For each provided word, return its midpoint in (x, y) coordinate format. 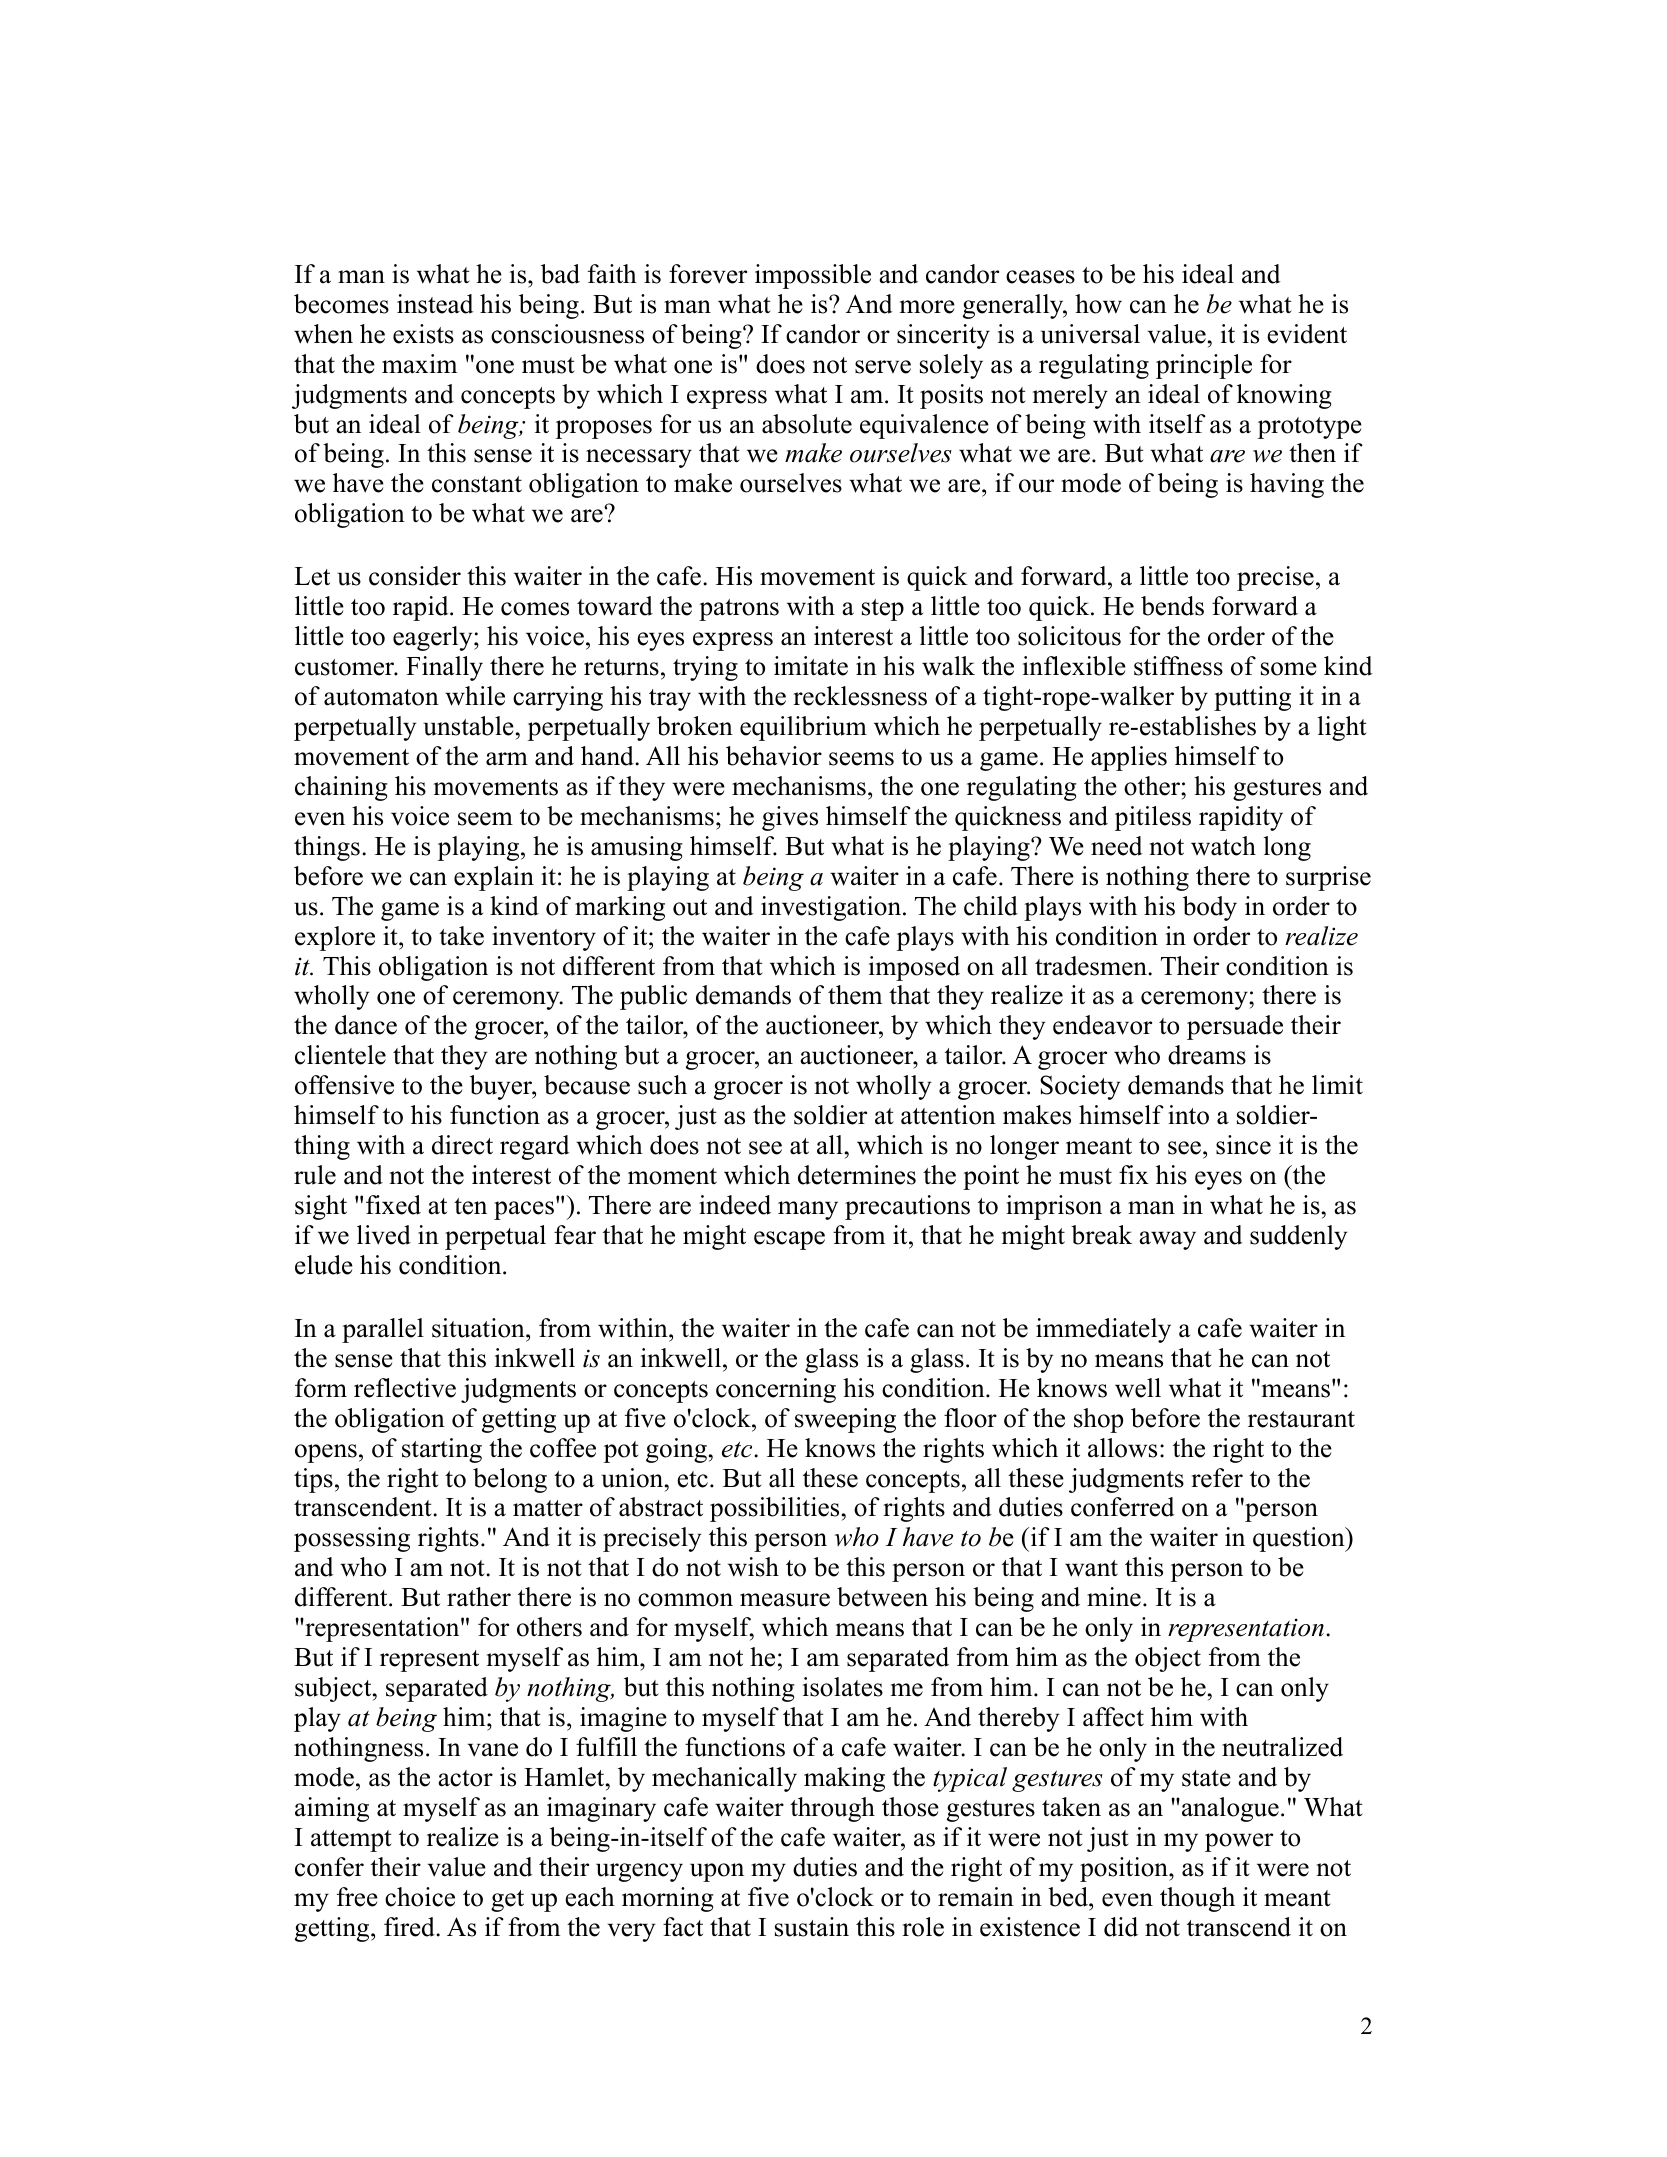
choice (420, 1897)
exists (423, 334)
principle (1204, 366)
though (1197, 1899)
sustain (812, 1927)
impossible (813, 276)
